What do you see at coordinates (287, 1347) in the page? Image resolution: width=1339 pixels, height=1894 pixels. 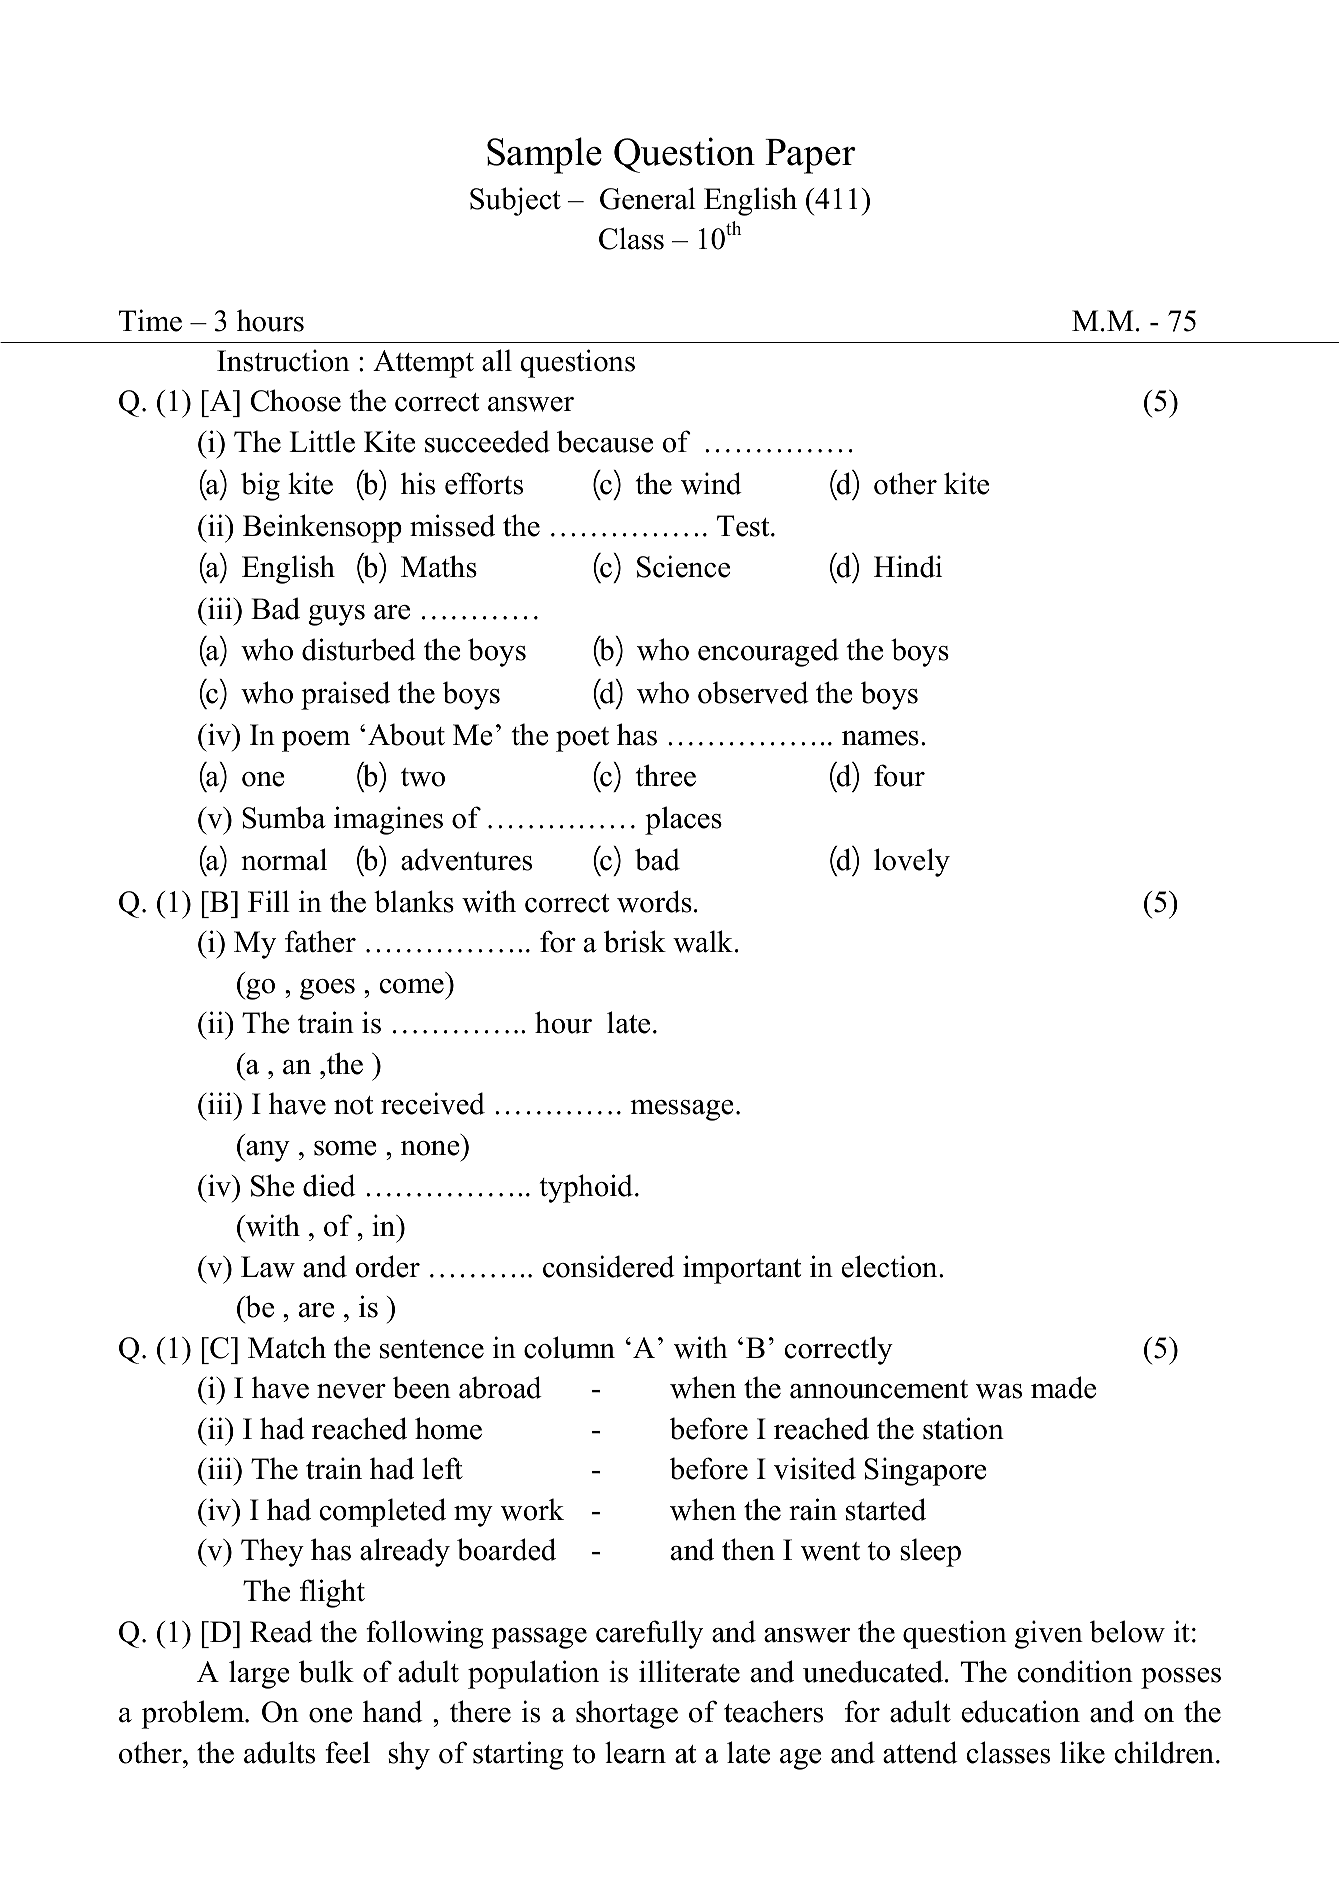 I see `Match` at bounding box center [287, 1347].
